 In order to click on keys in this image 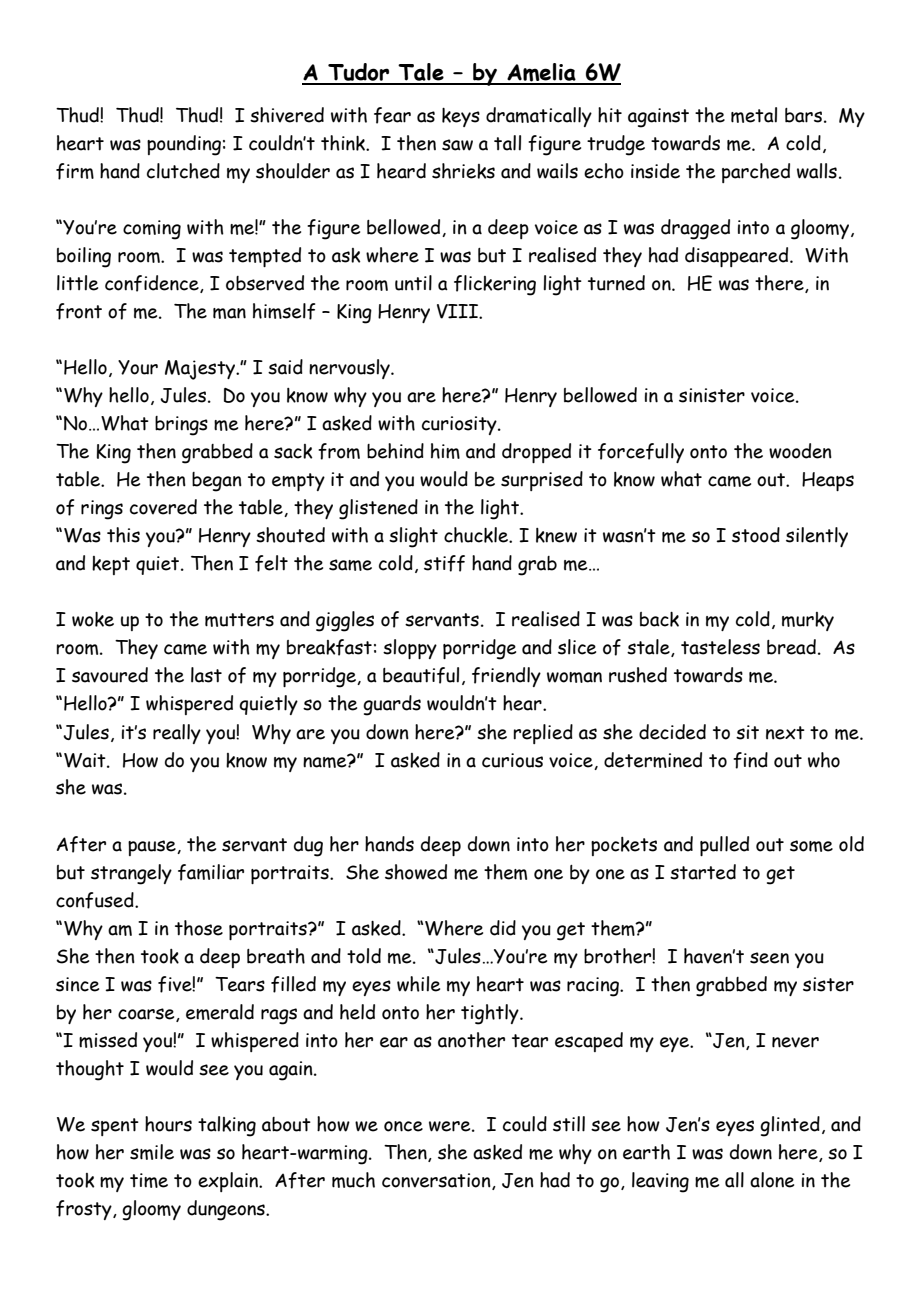, I will do `click(461, 117)`.
